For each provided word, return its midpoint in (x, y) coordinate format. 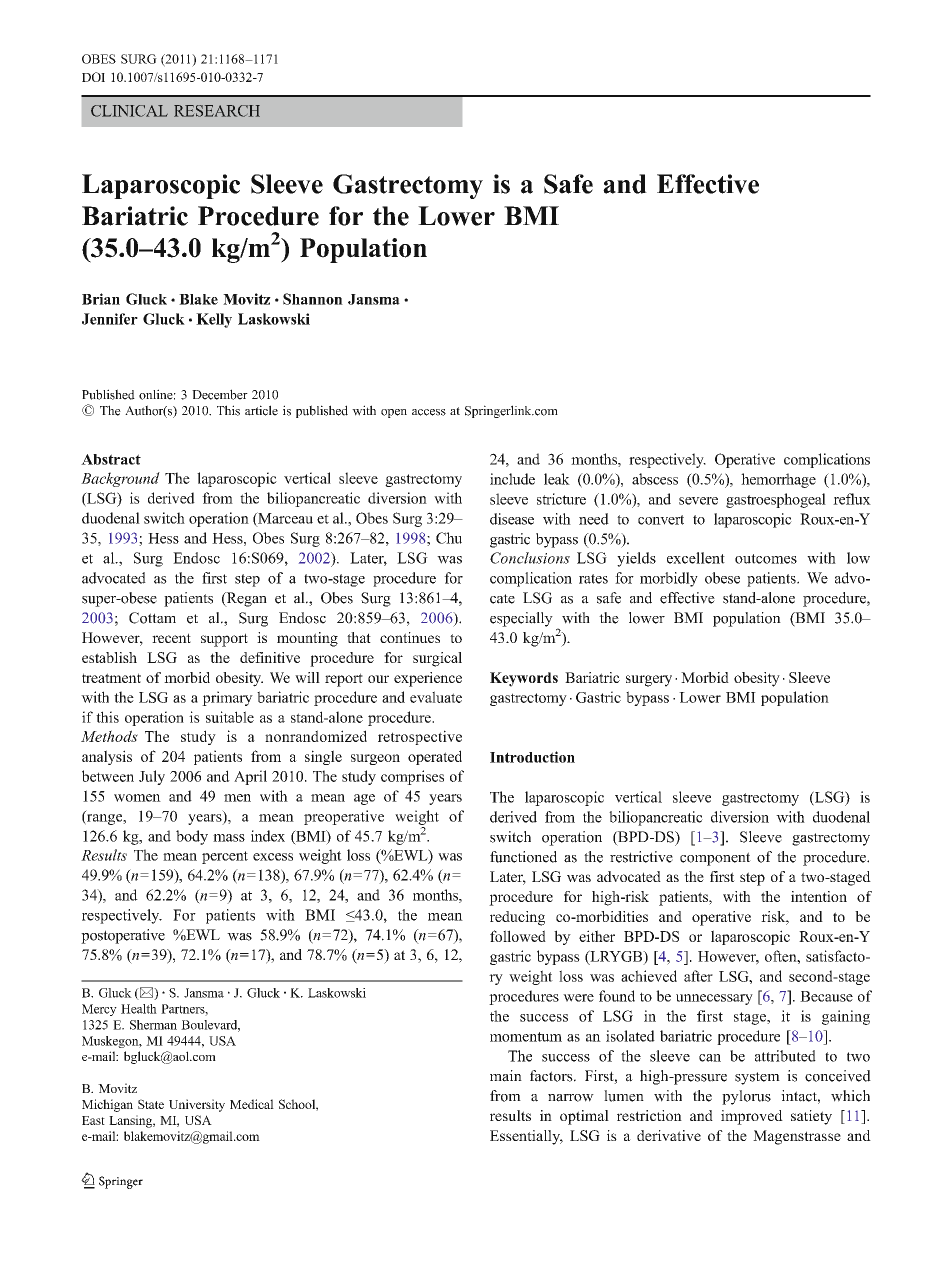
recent (171, 638)
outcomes (766, 559)
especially (521, 619)
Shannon (313, 299)
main (506, 1076)
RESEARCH (217, 111)
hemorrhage (778, 480)
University (197, 1105)
